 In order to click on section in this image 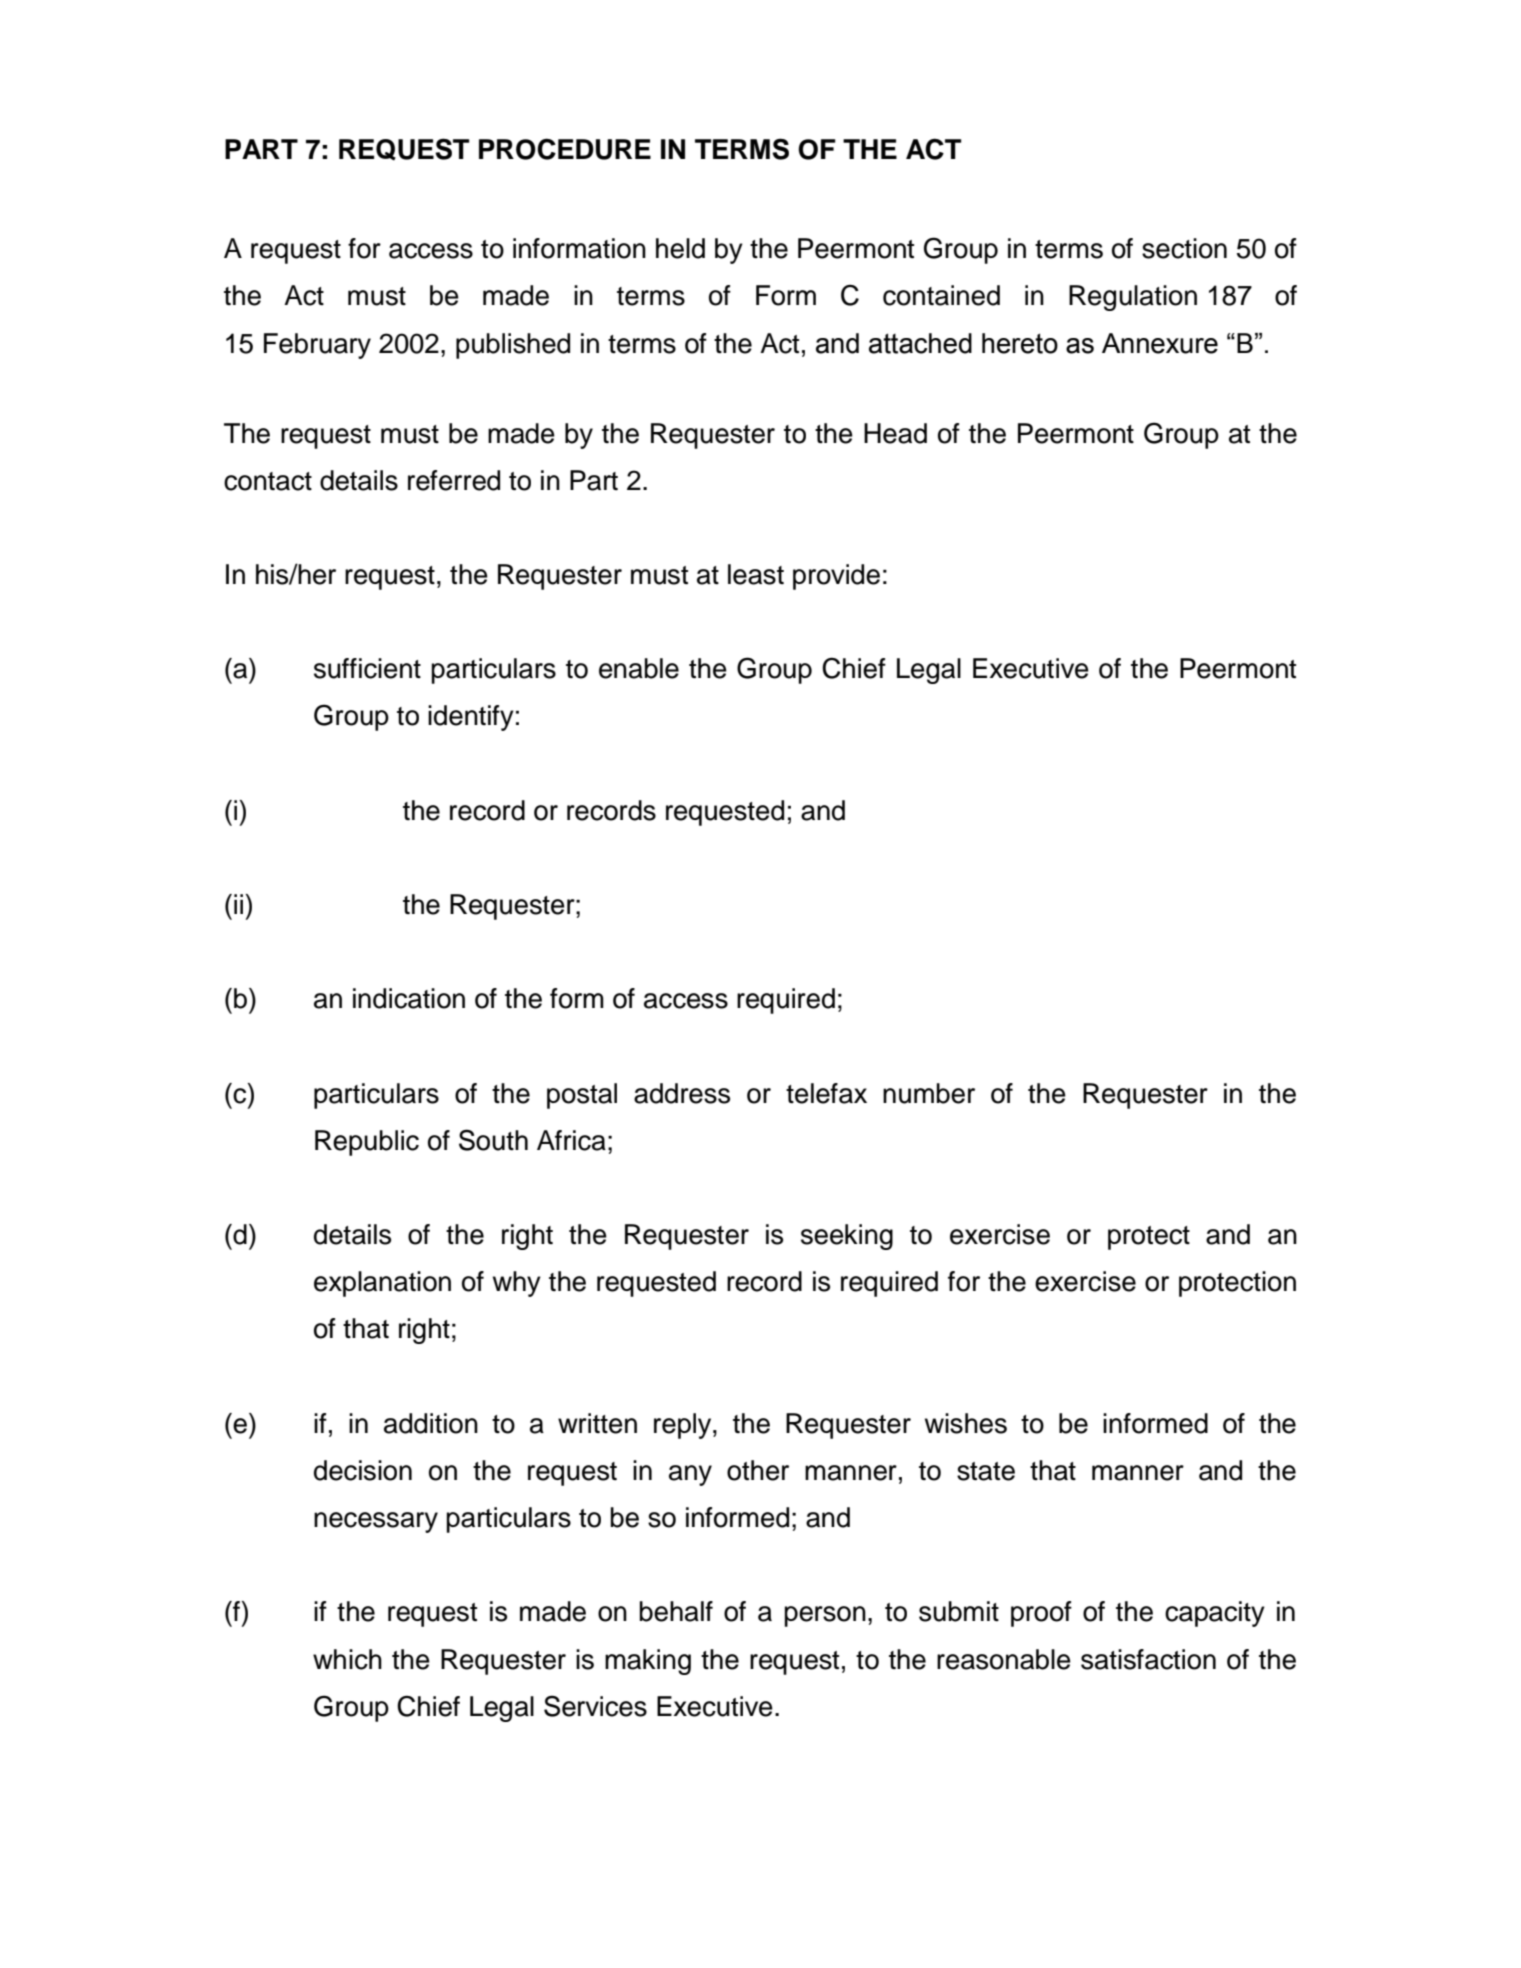, I will do `click(1184, 248)`.
